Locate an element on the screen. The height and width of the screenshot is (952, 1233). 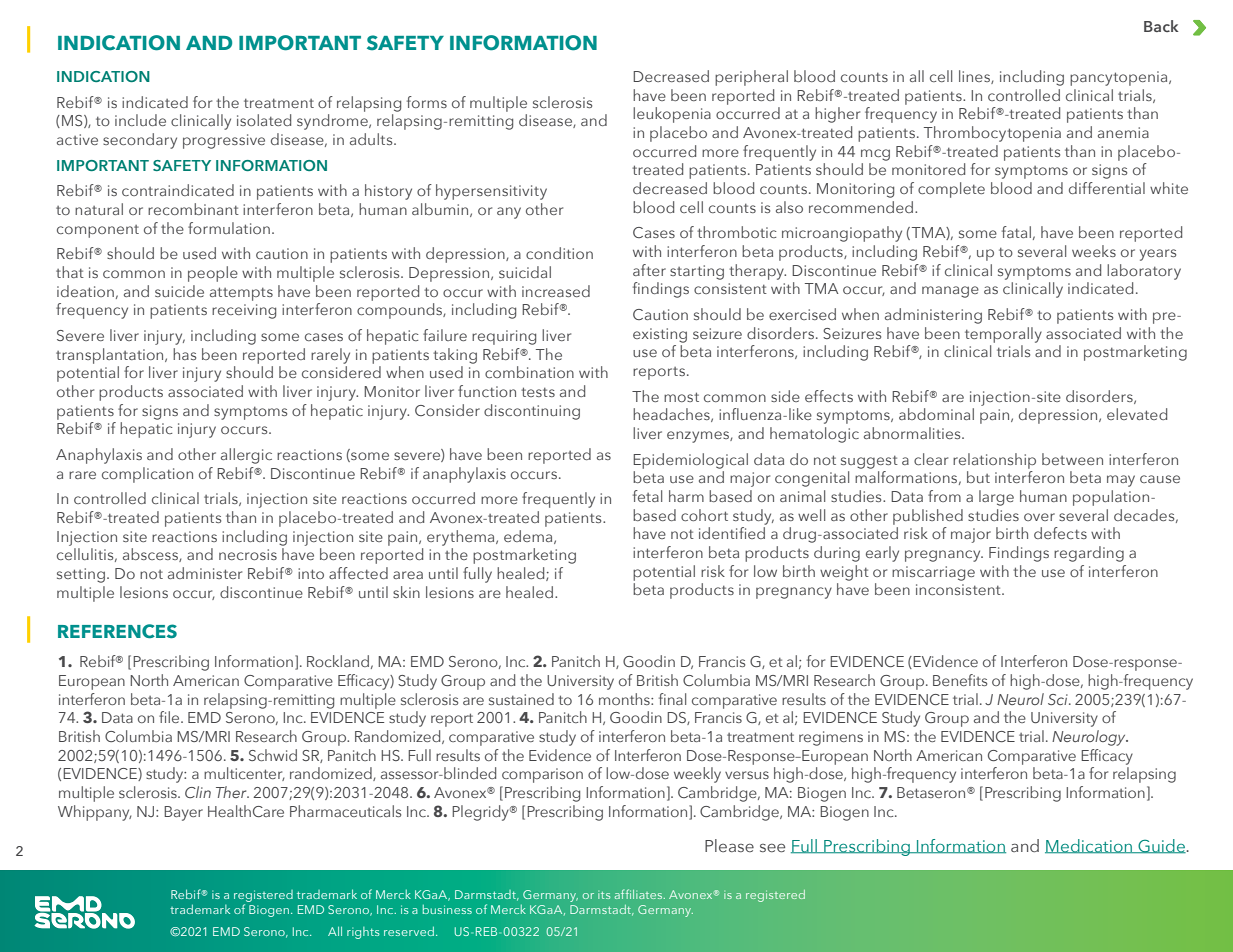
after is located at coordinates (649, 270).
